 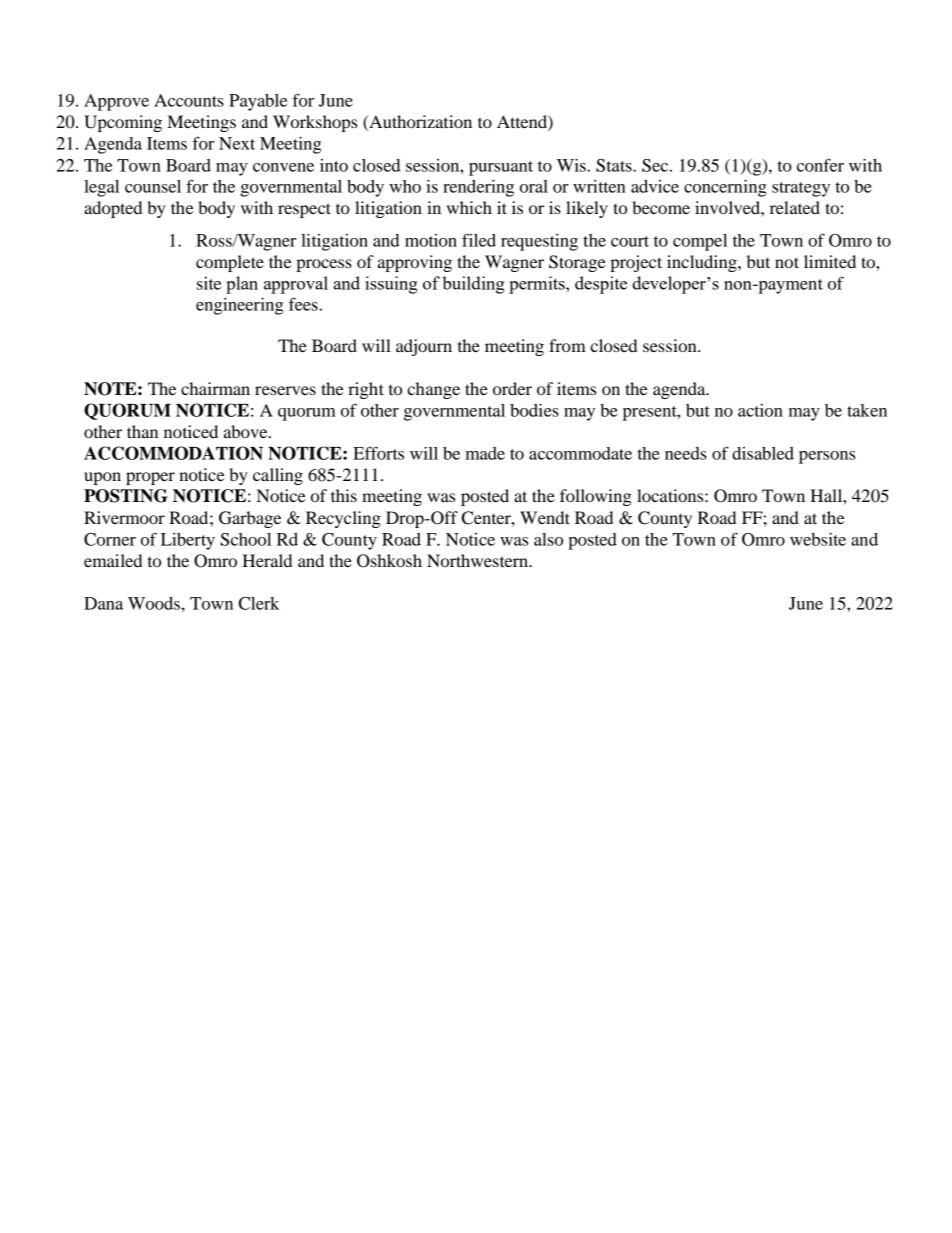 I want to click on disabled, so click(x=763, y=453).
